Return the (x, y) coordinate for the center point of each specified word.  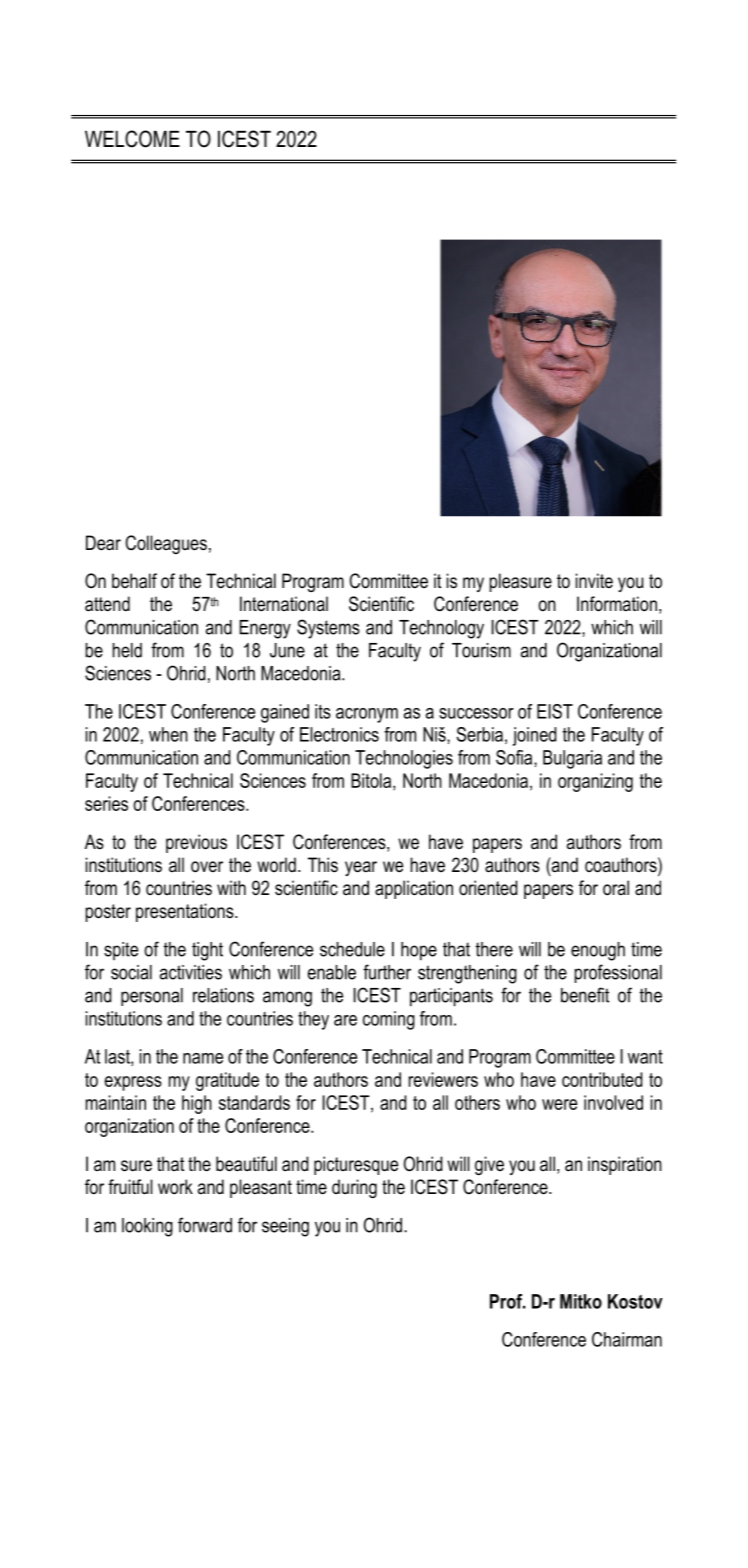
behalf (134, 581)
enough (598, 951)
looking (147, 1227)
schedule (352, 949)
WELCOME (132, 139)
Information (617, 604)
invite (594, 581)
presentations (186, 912)
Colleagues (166, 544)
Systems (328, 629)
